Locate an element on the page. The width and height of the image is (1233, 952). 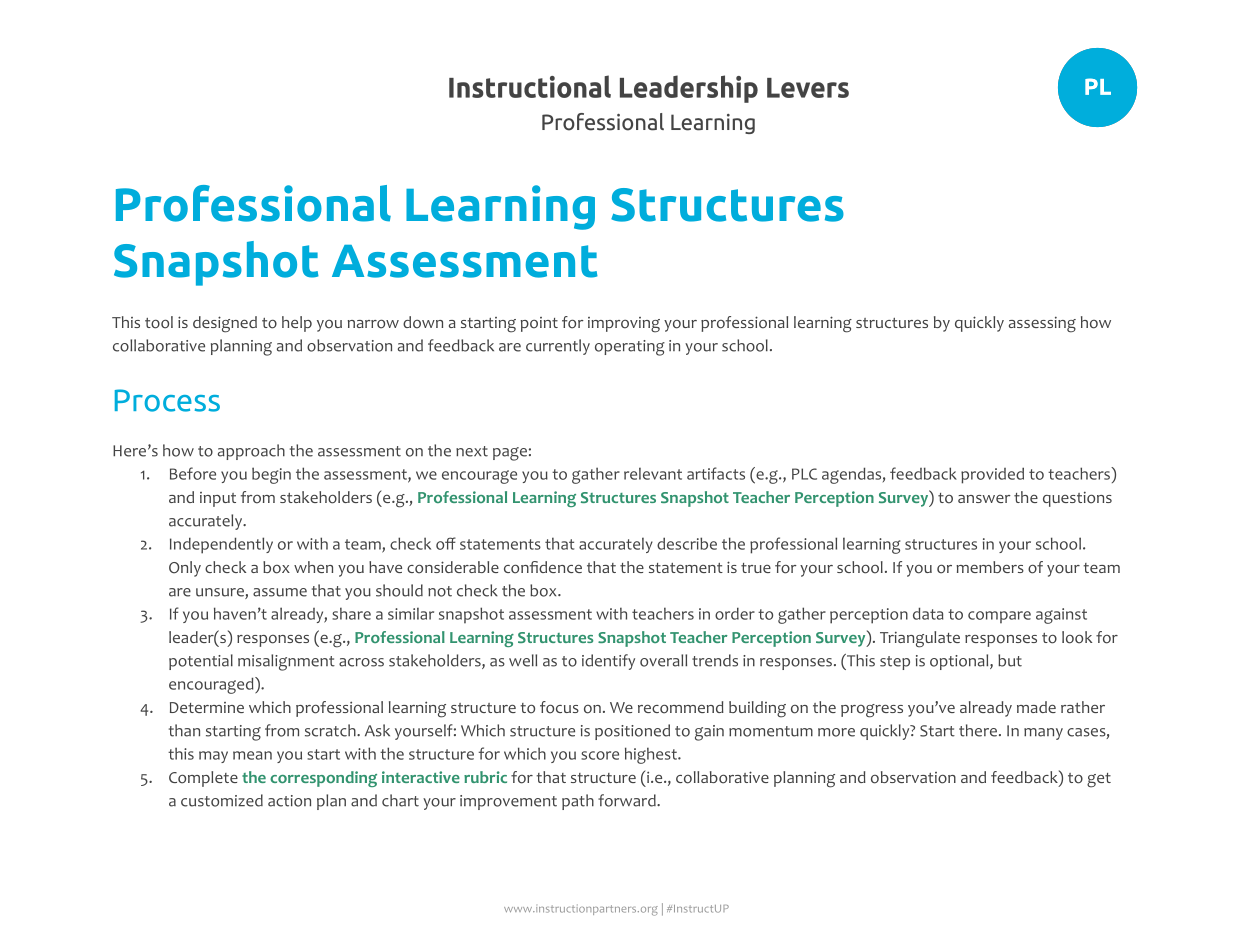
operating is located at coordinates (630, 348).
